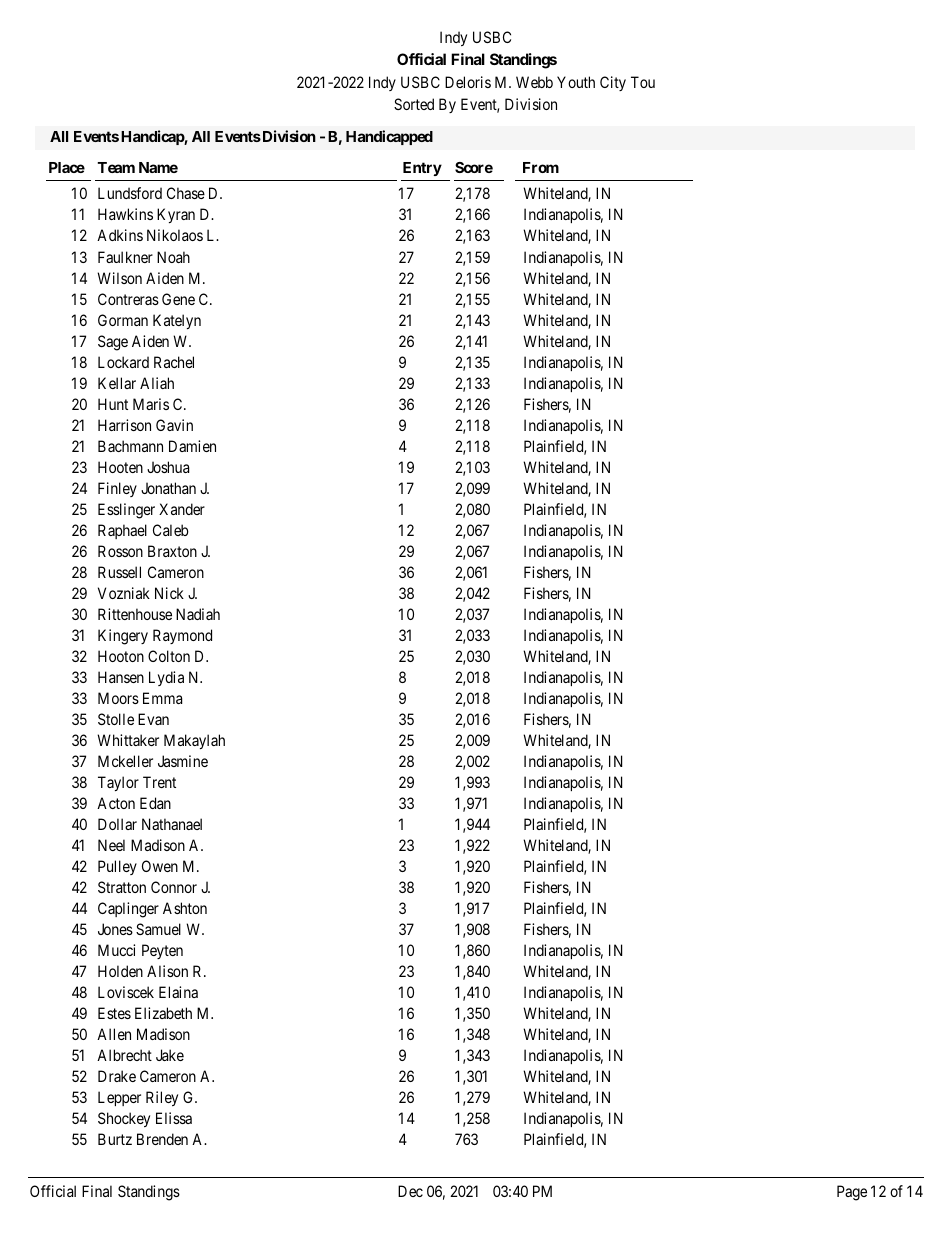 Image resolution: width=952 pixels, height=1233 pixels. Describe the element at coordinates (192, 446) in the page. I see `Damien` at that location.
